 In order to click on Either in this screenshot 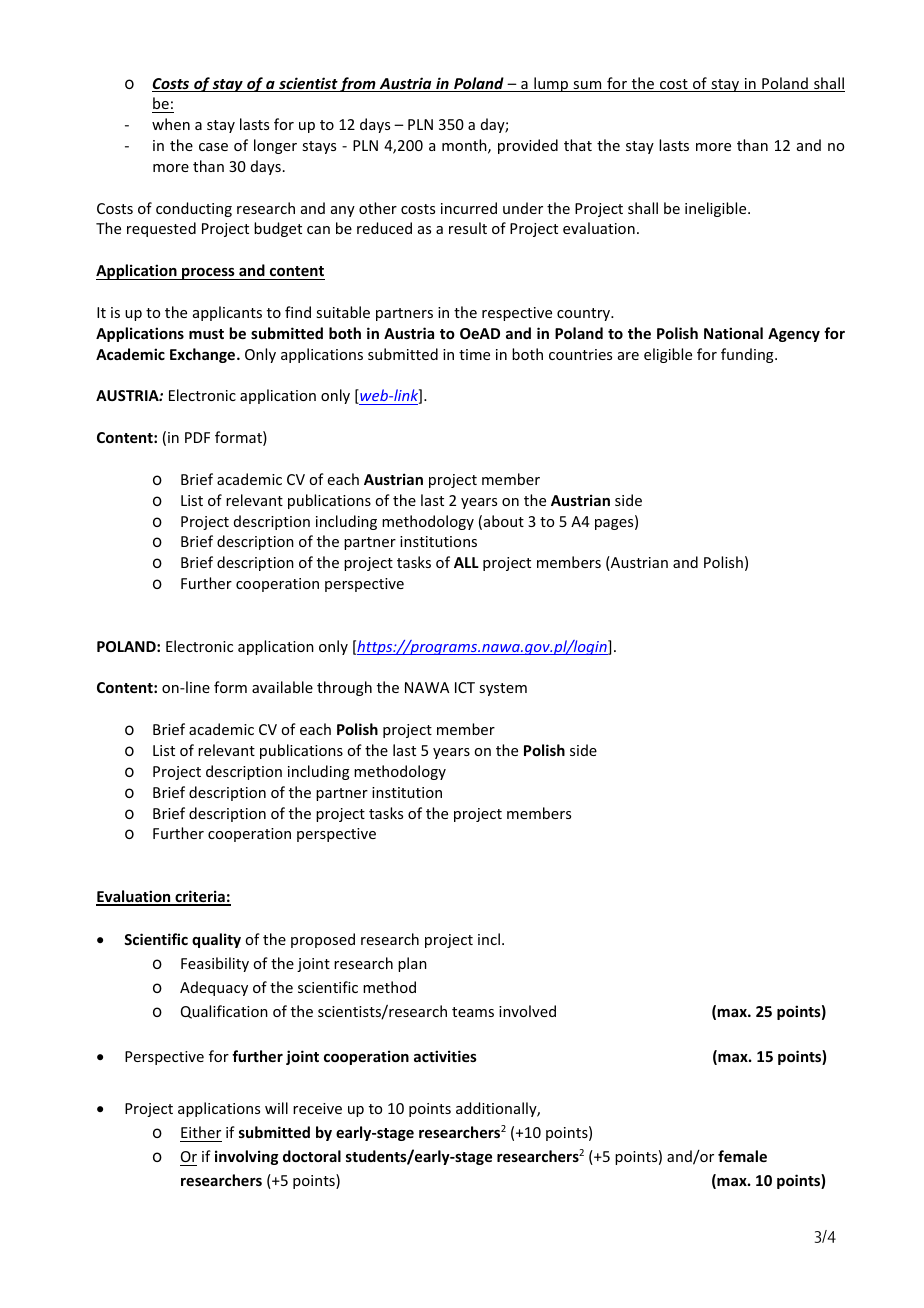, I will do `click(201, 1132)`.
